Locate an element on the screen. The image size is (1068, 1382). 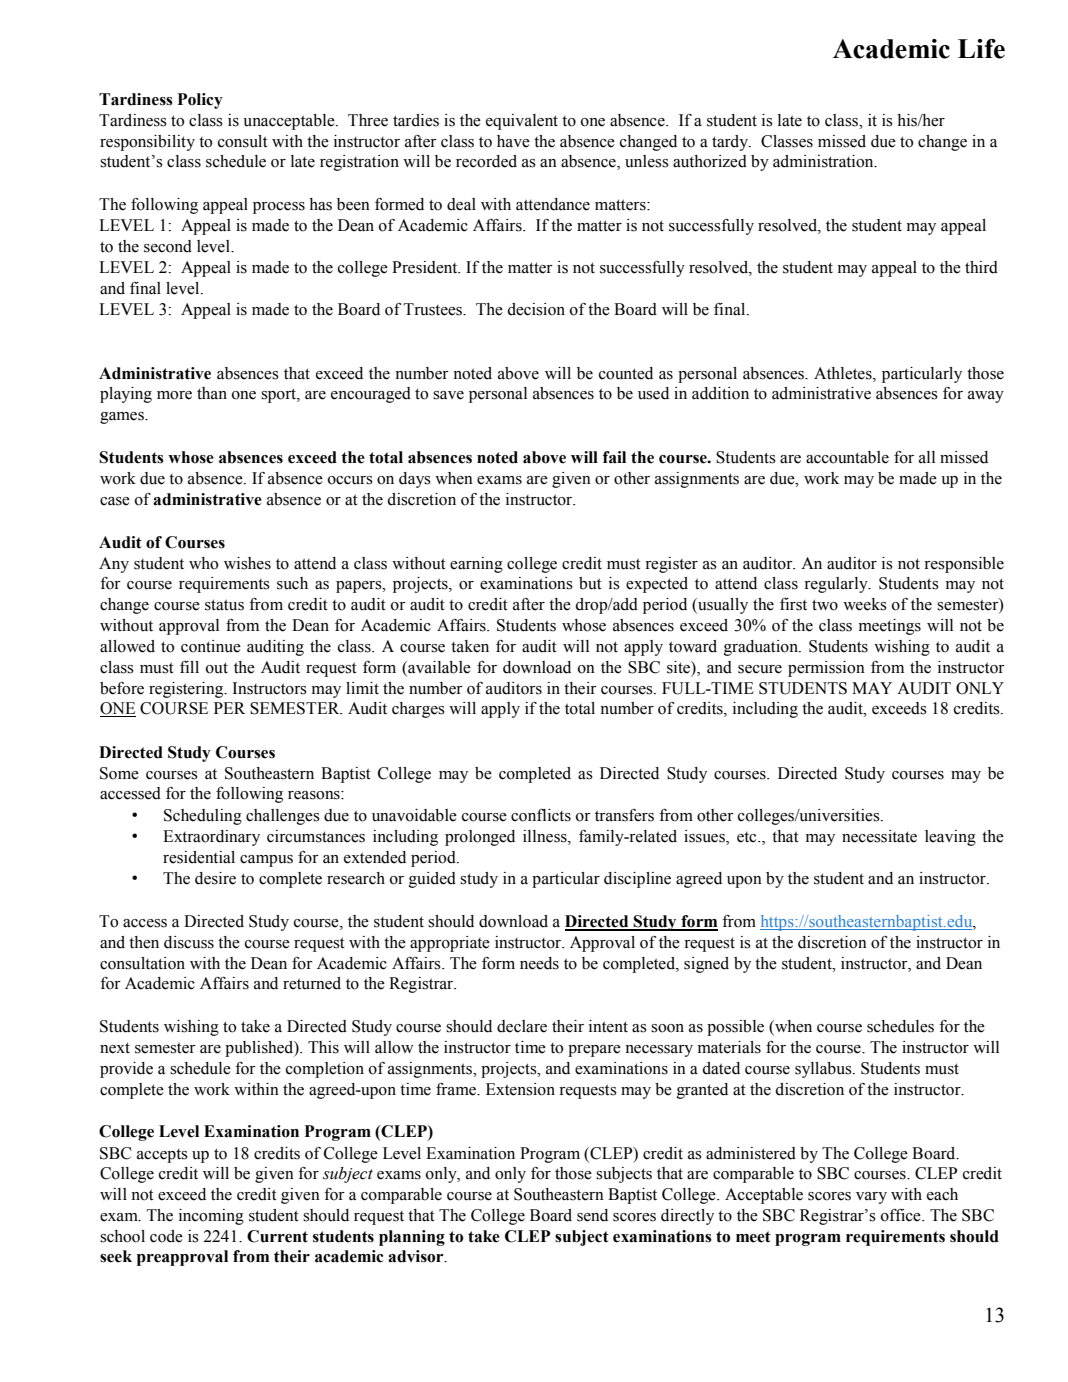
Athletes is located at coordinates (844, 373).
